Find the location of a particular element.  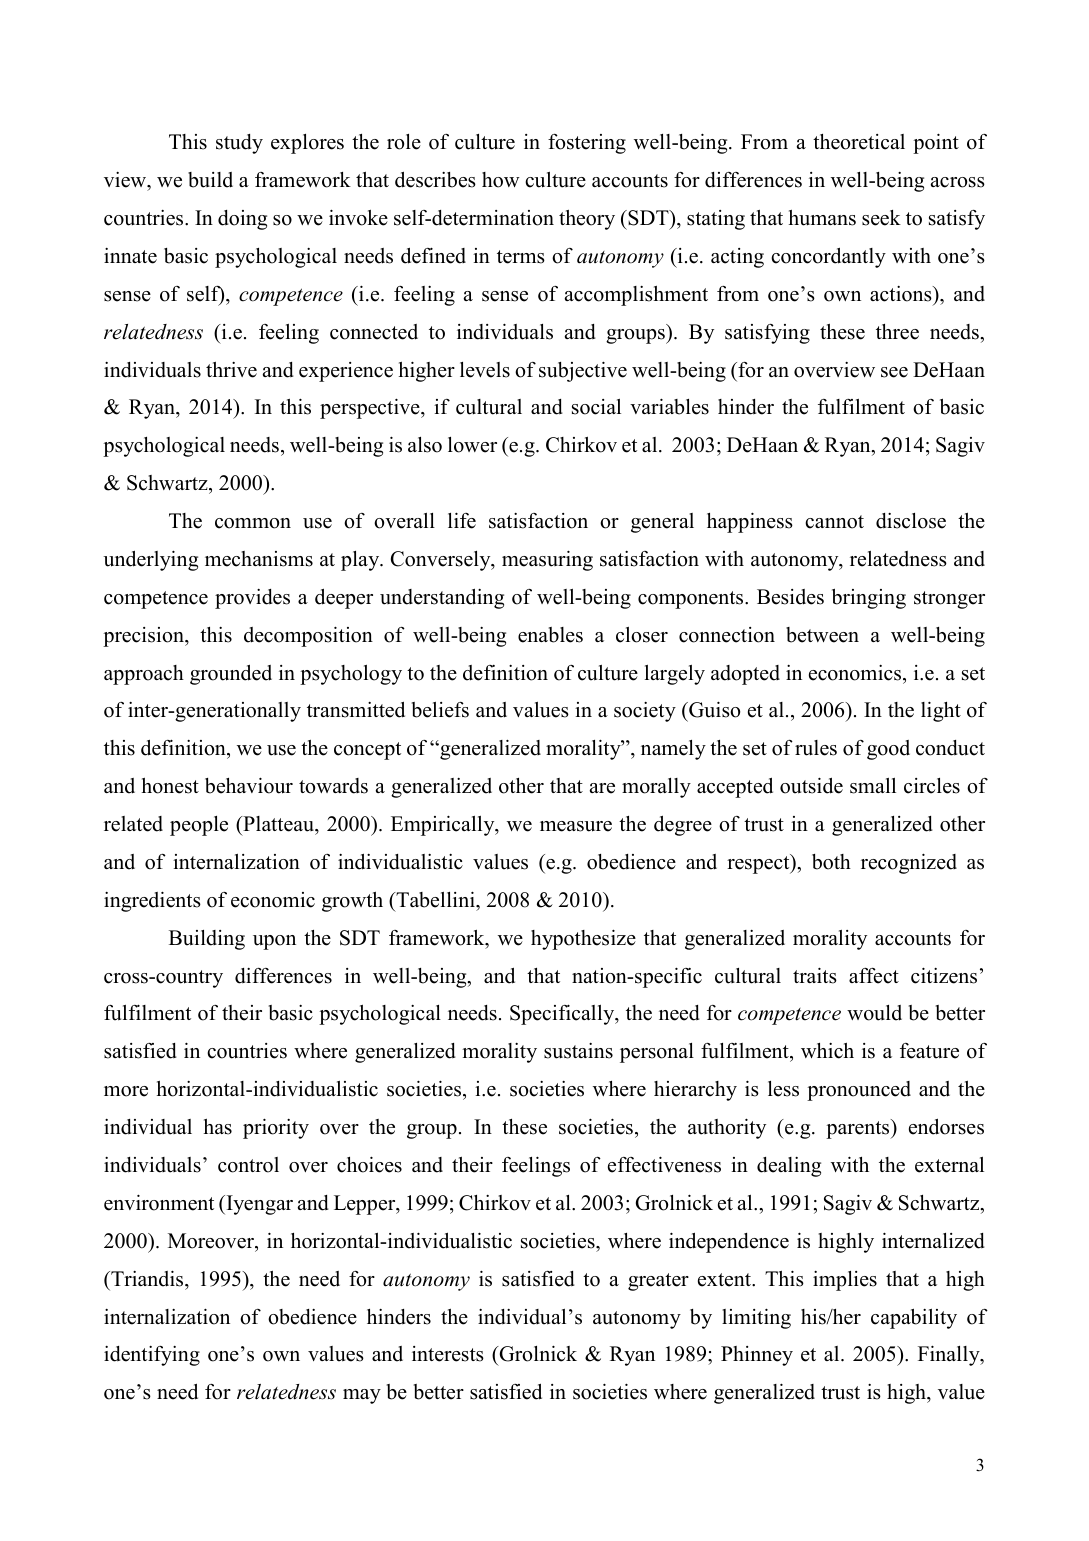

study is located at coordinates (239, 144).
